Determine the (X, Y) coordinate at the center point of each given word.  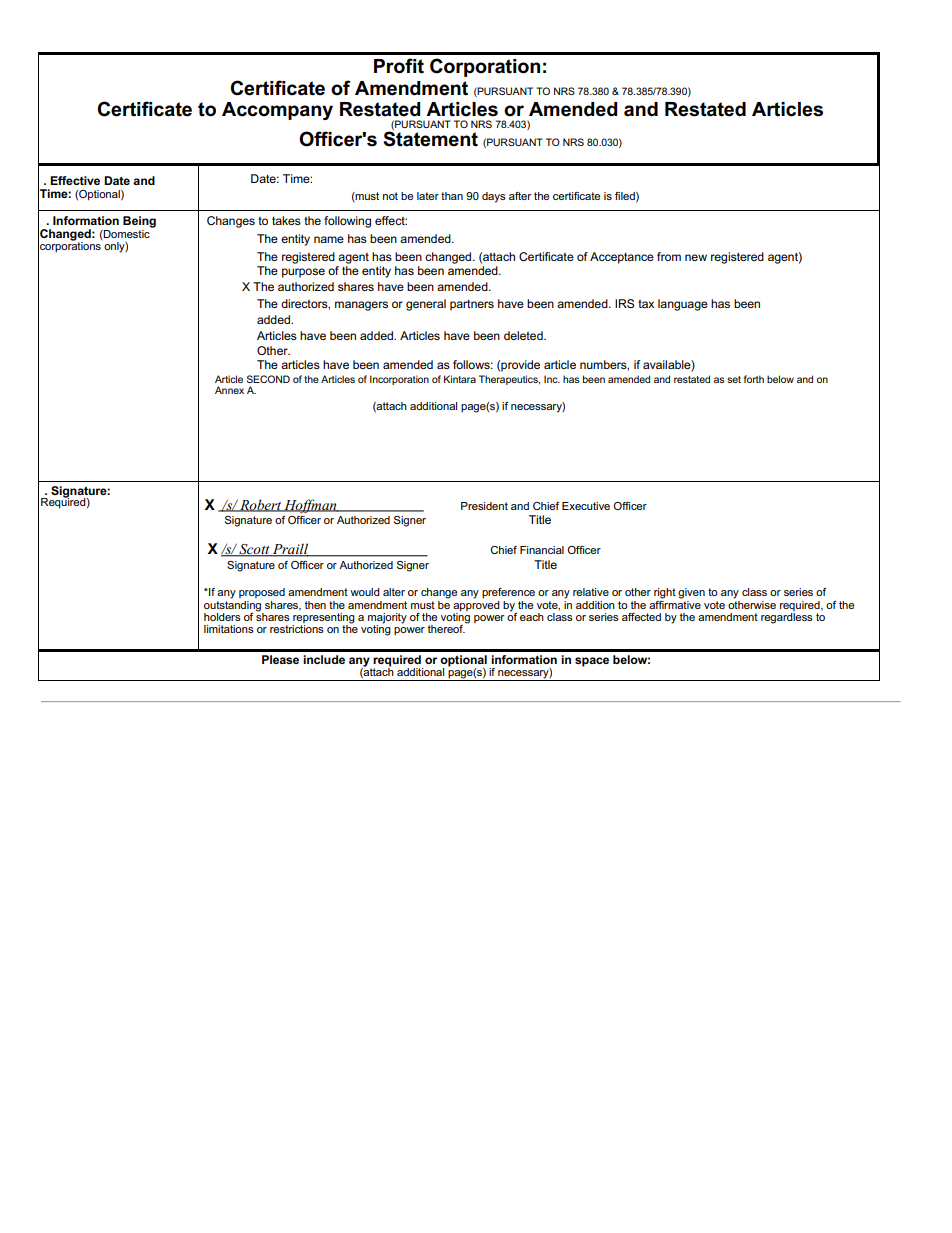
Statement (430, 138)
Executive (586, 506)
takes (286, 220)
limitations (229, 629)
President (484, 506)
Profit (399, 66)
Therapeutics (509, 380)
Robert (261, 505)
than (452, 196)
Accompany (277, 111)
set (734, 379)
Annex (229, 390)
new (696, 257)
